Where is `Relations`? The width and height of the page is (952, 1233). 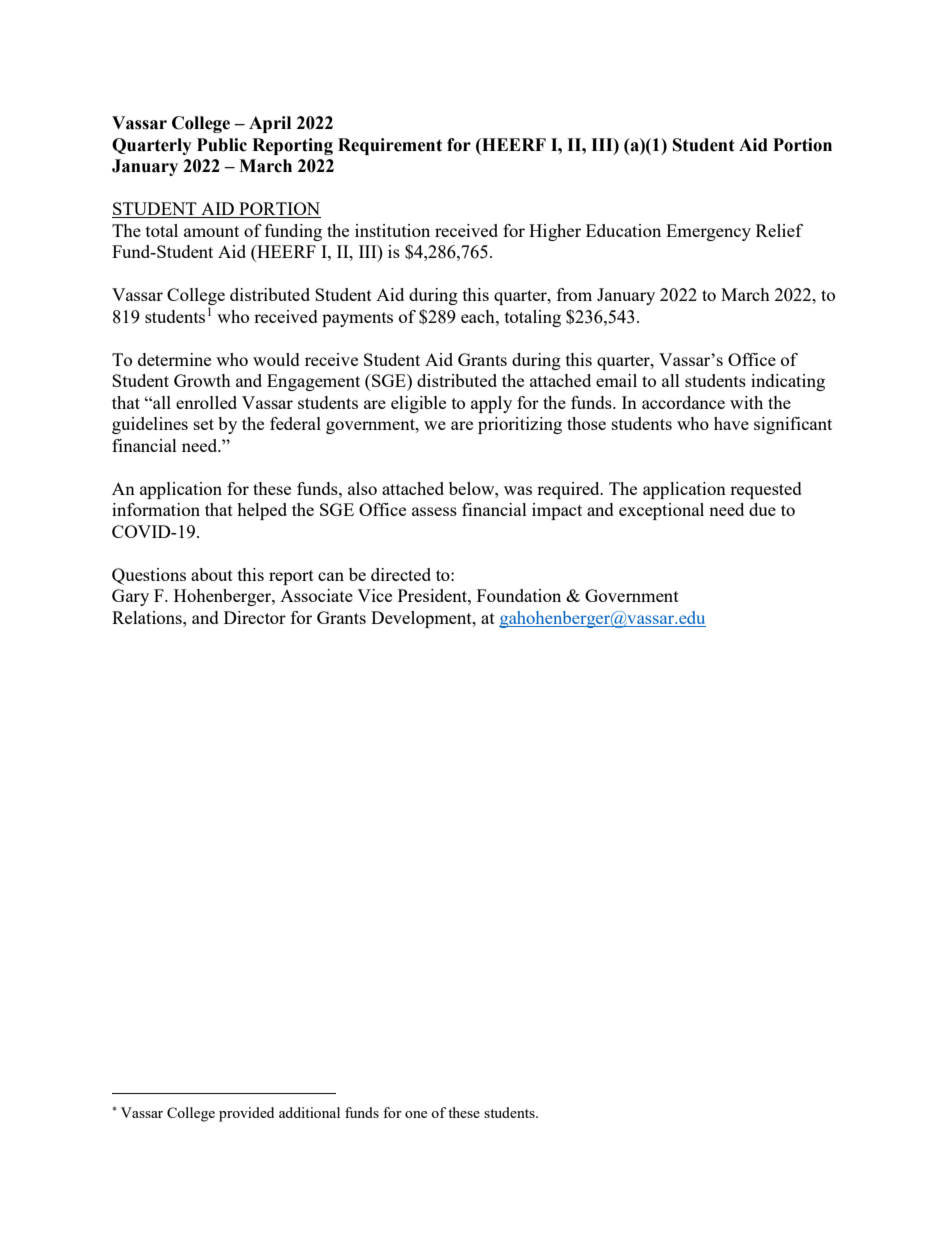
Relations is located at coordinates (148, 617).
